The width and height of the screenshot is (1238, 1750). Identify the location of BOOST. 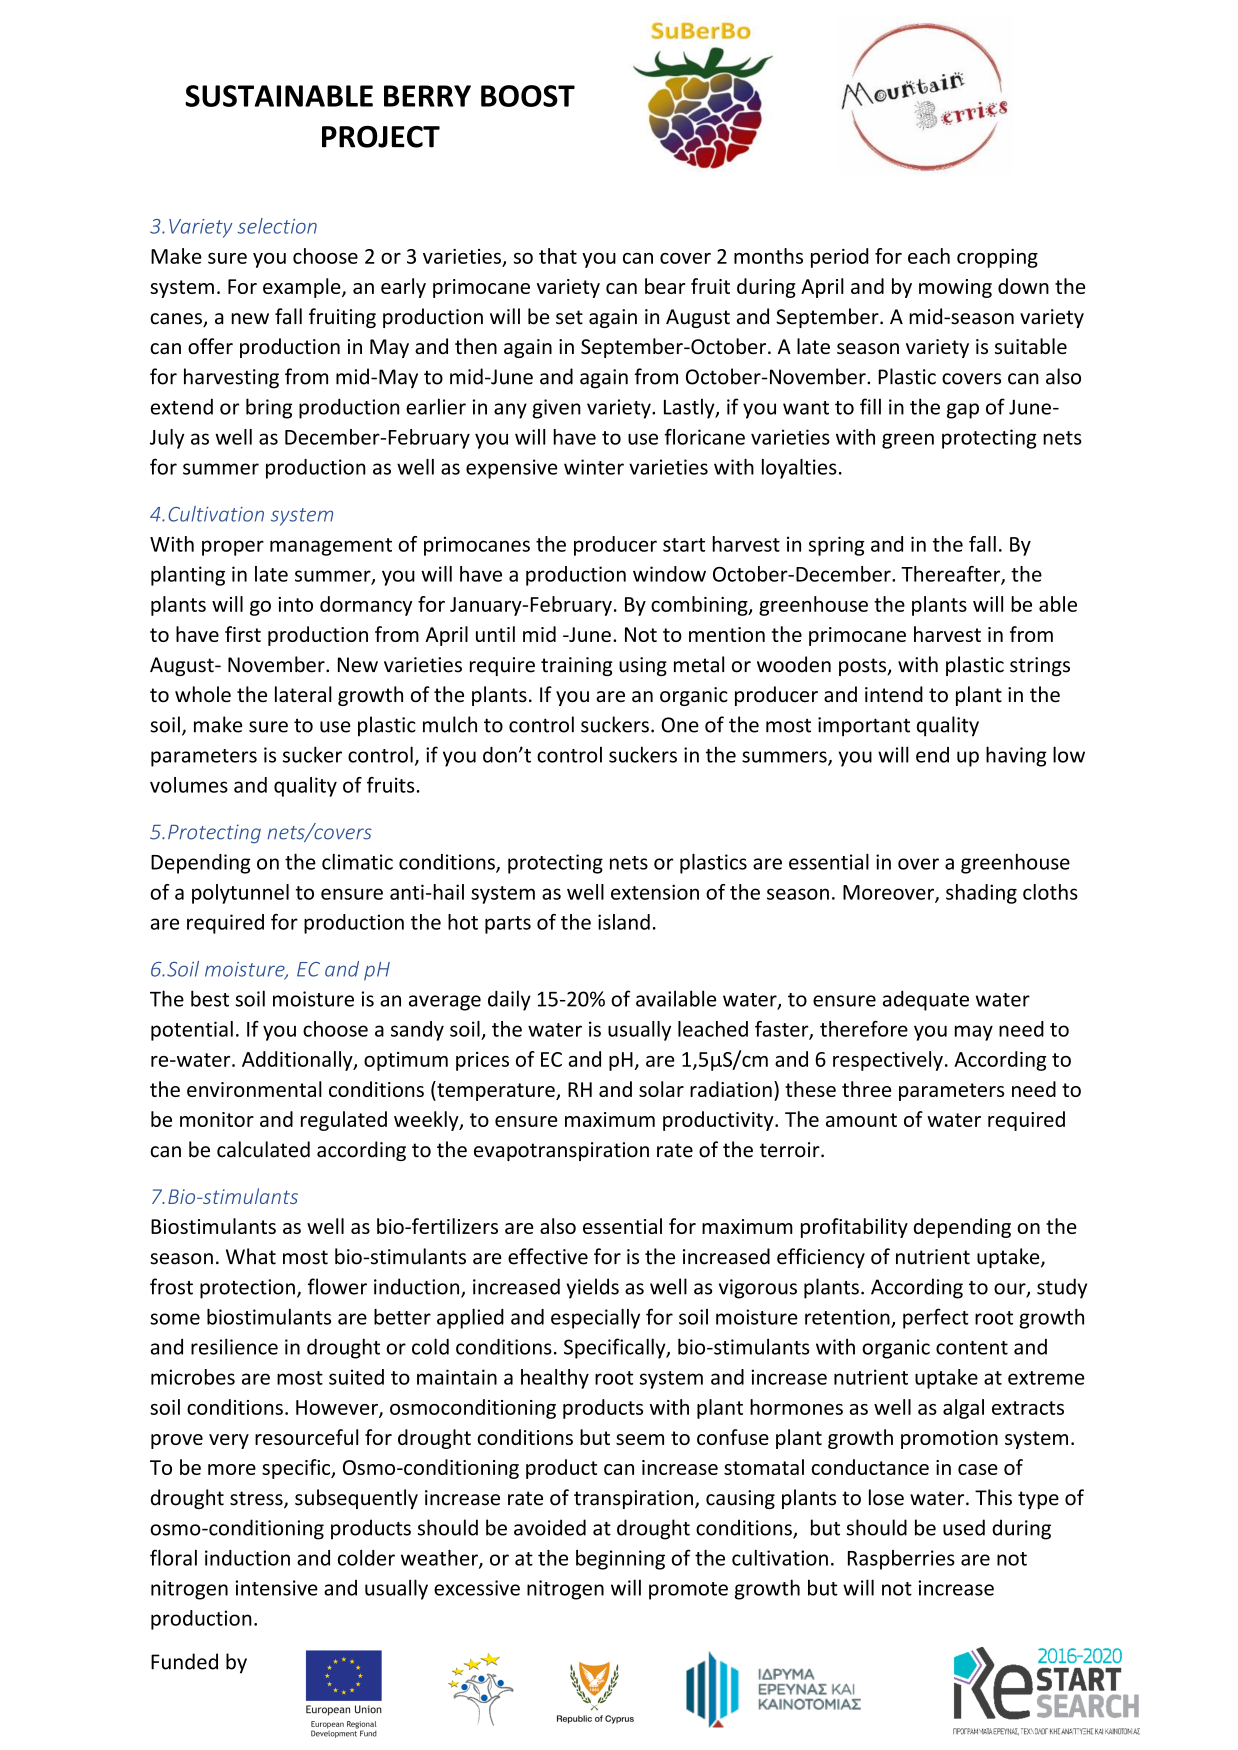
(528, 96).
